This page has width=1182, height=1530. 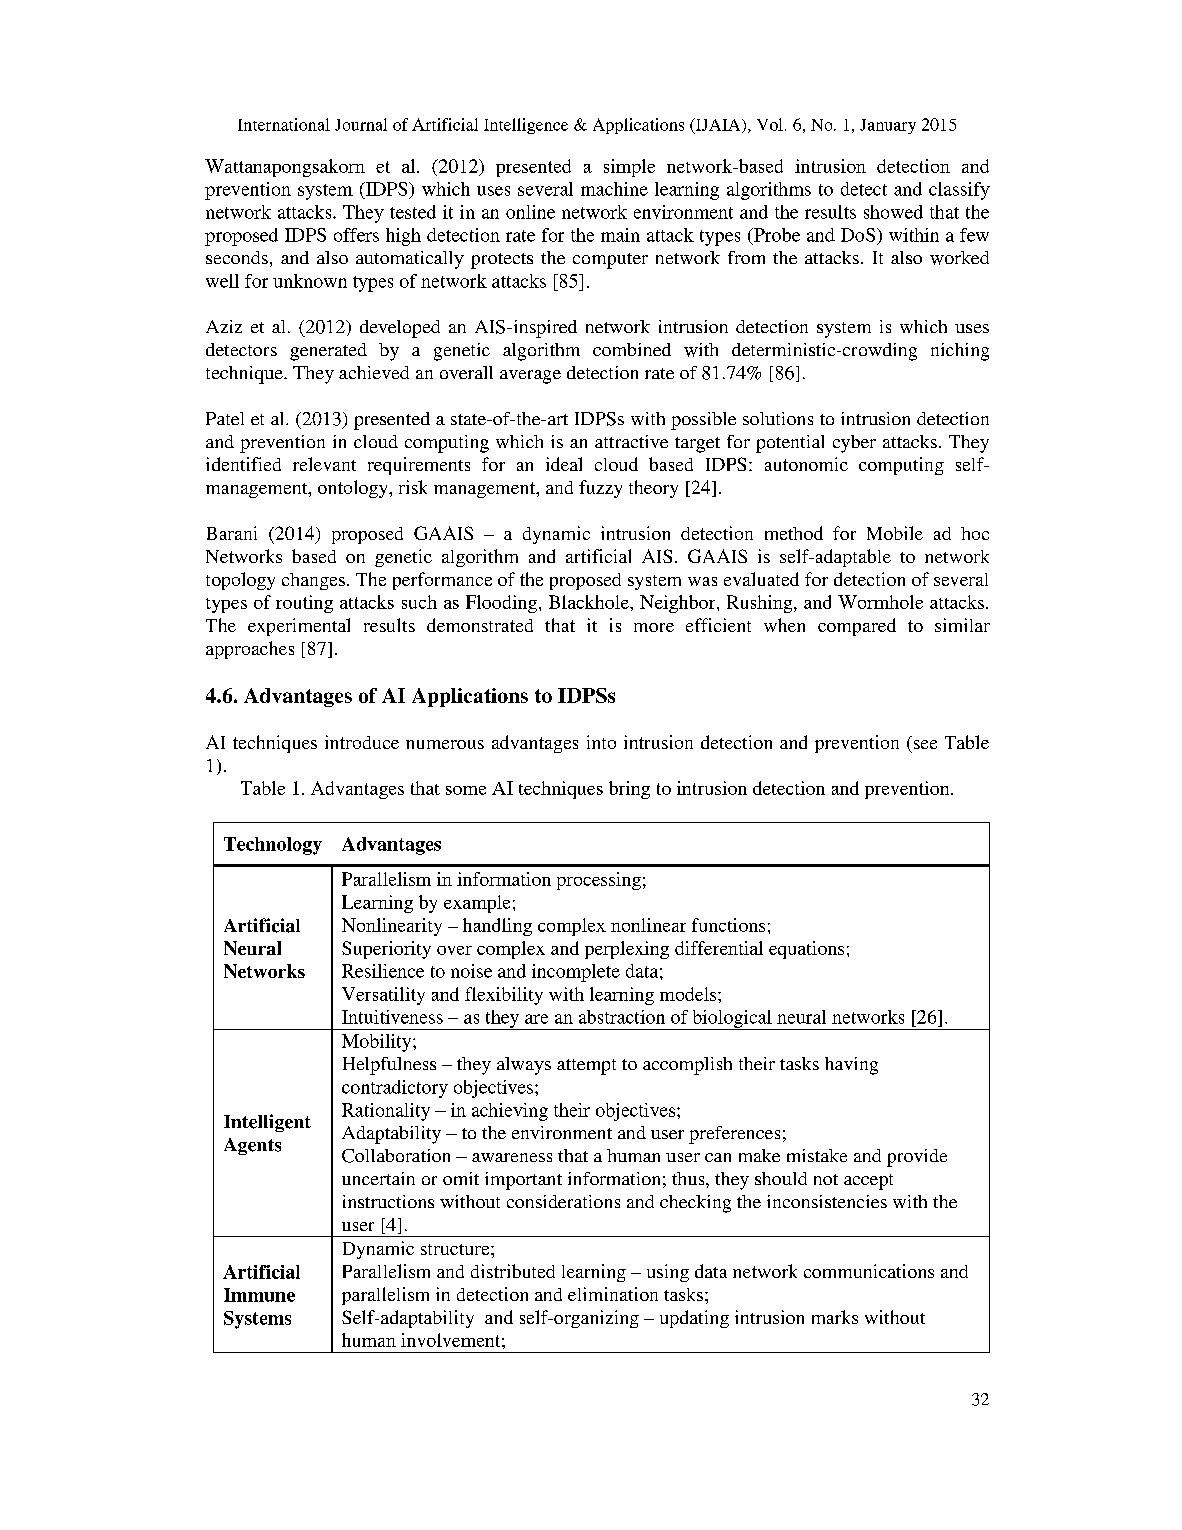 I want to click on processing, so click(x=599, y=881).
